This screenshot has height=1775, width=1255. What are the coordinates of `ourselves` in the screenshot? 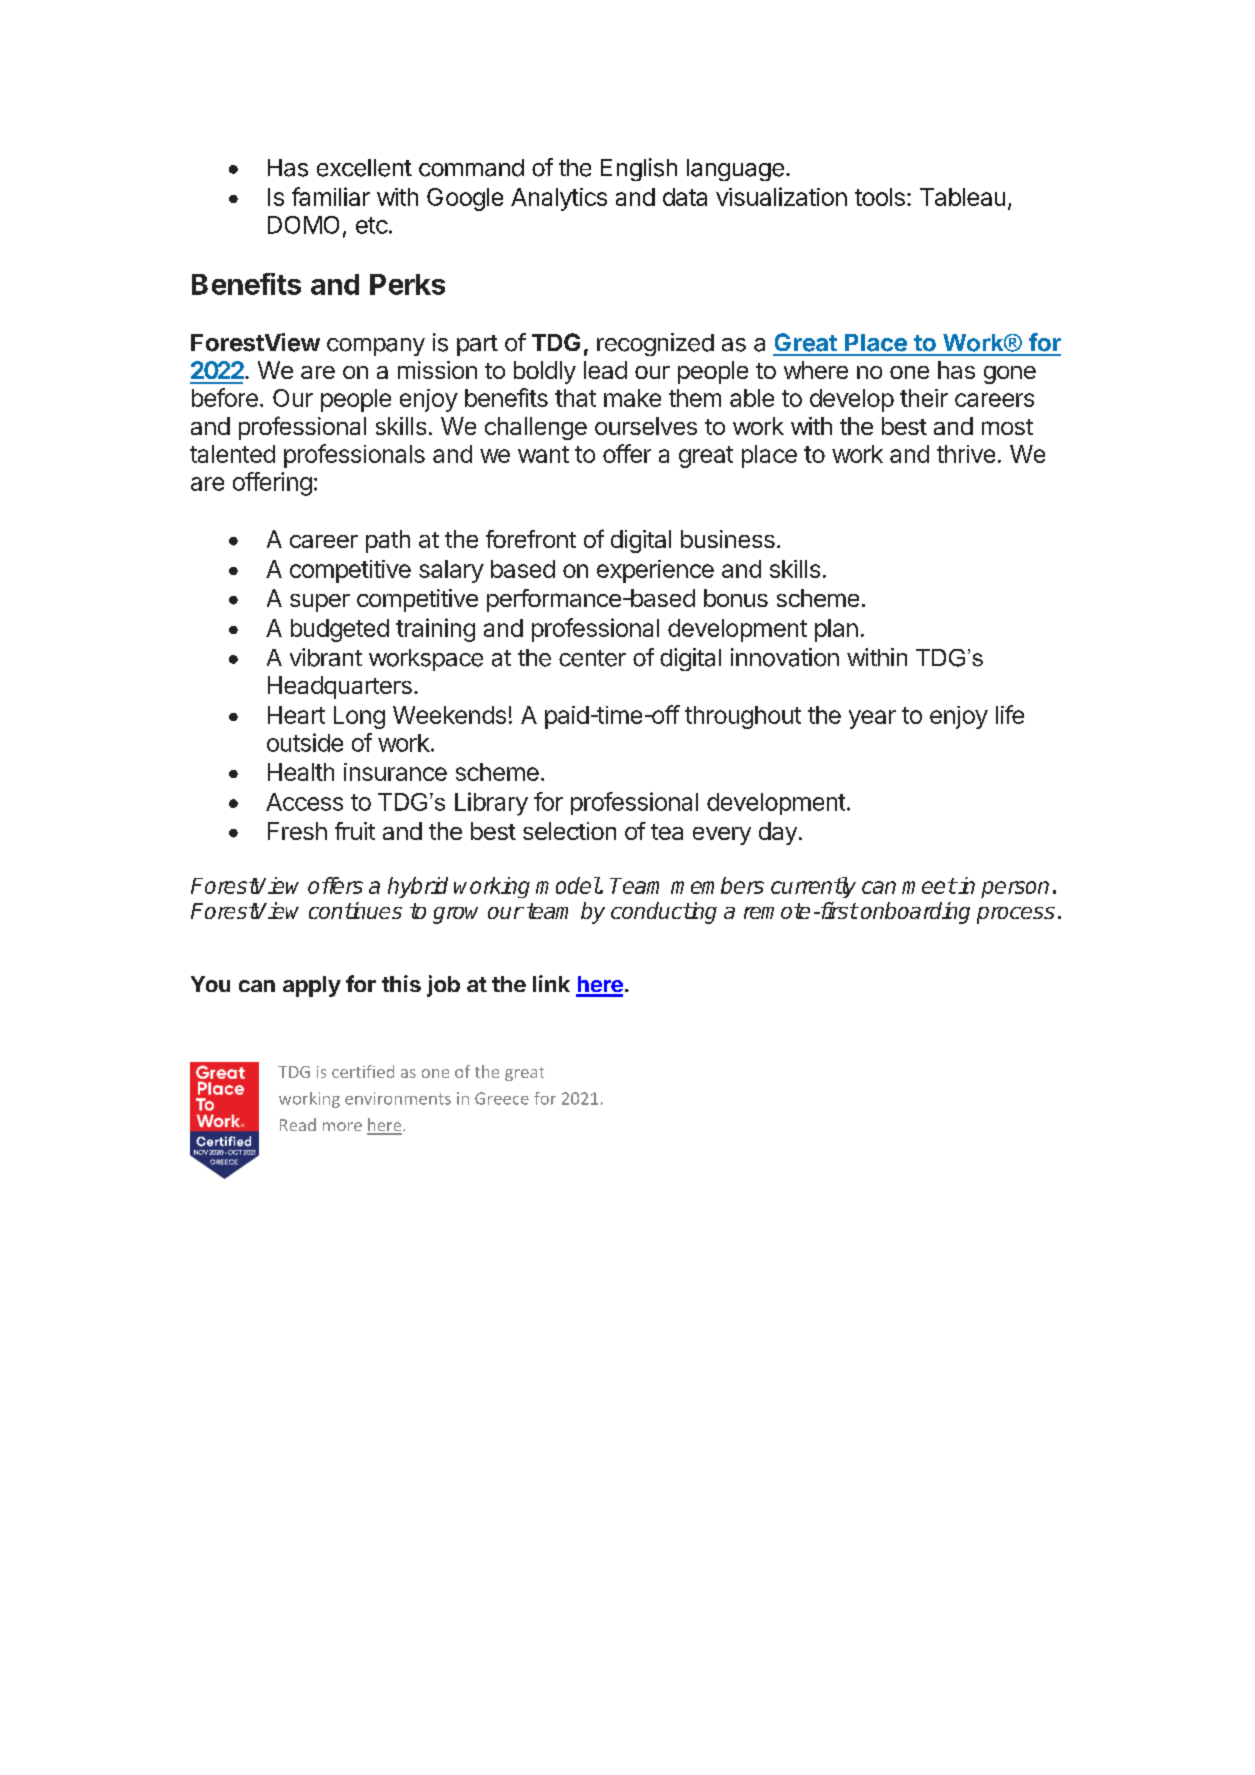 It's located at (646, 426).
